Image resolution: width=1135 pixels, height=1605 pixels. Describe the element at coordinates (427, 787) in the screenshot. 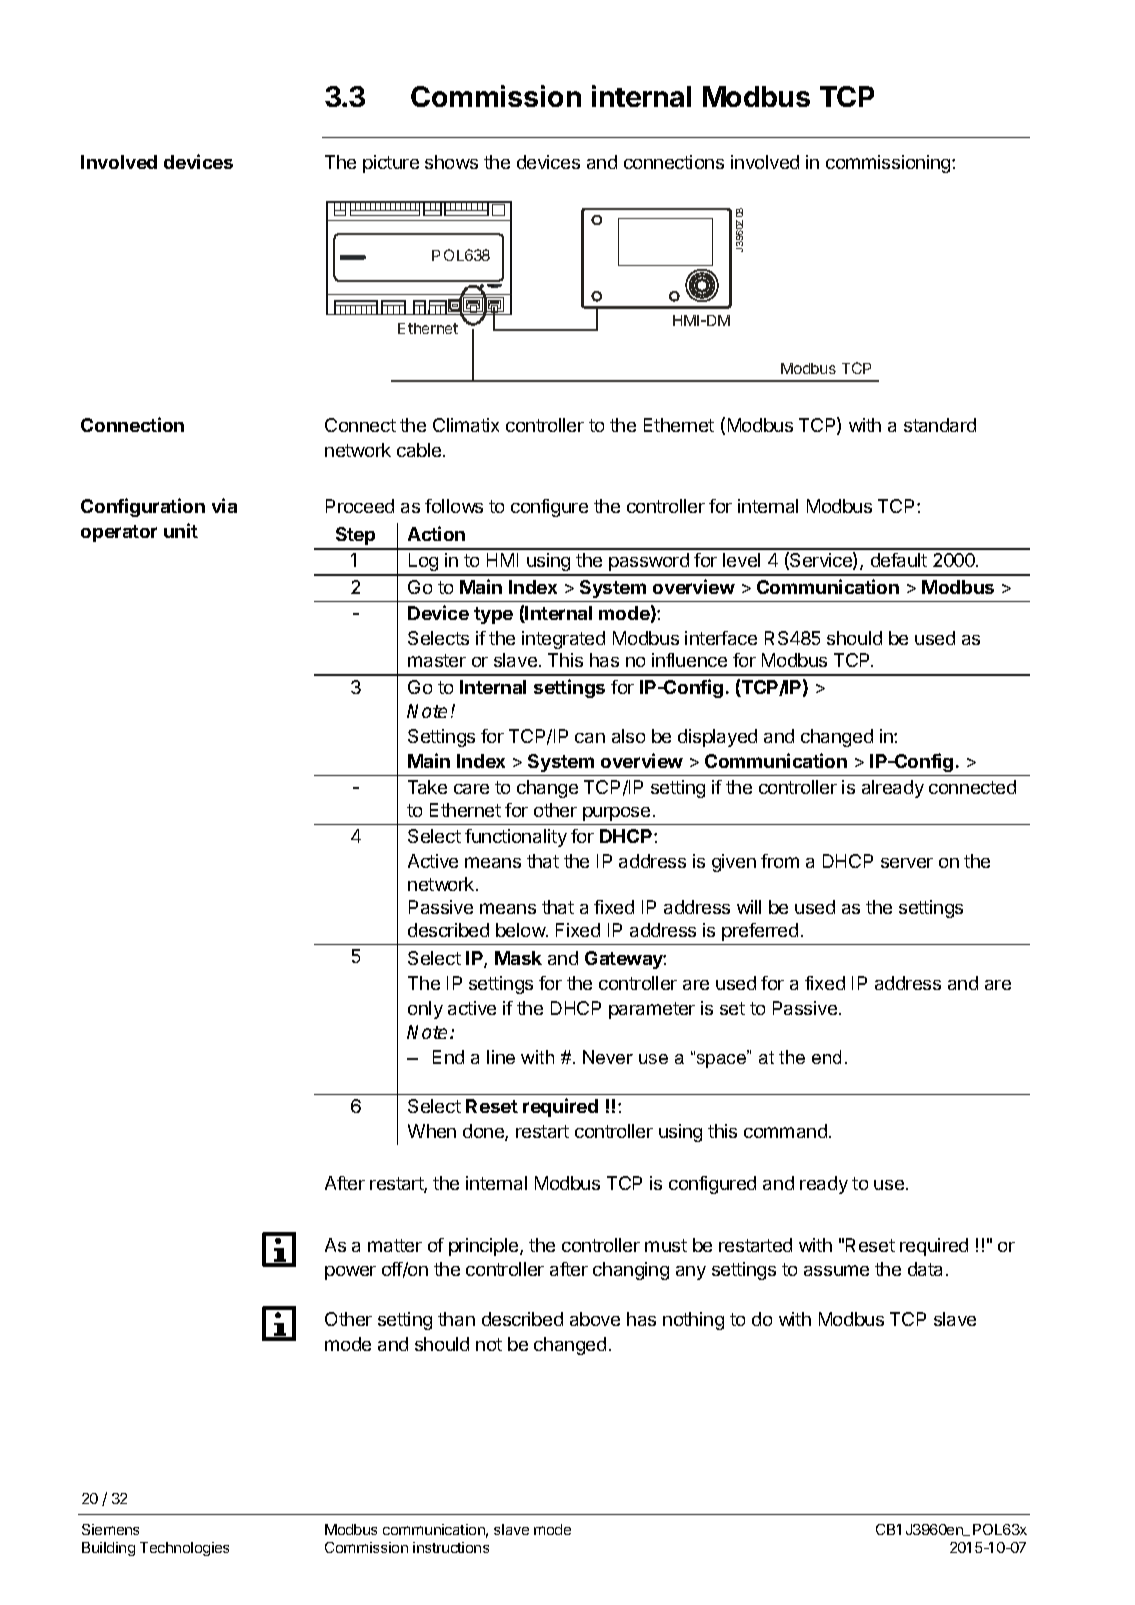

I see `Take` at that location.
